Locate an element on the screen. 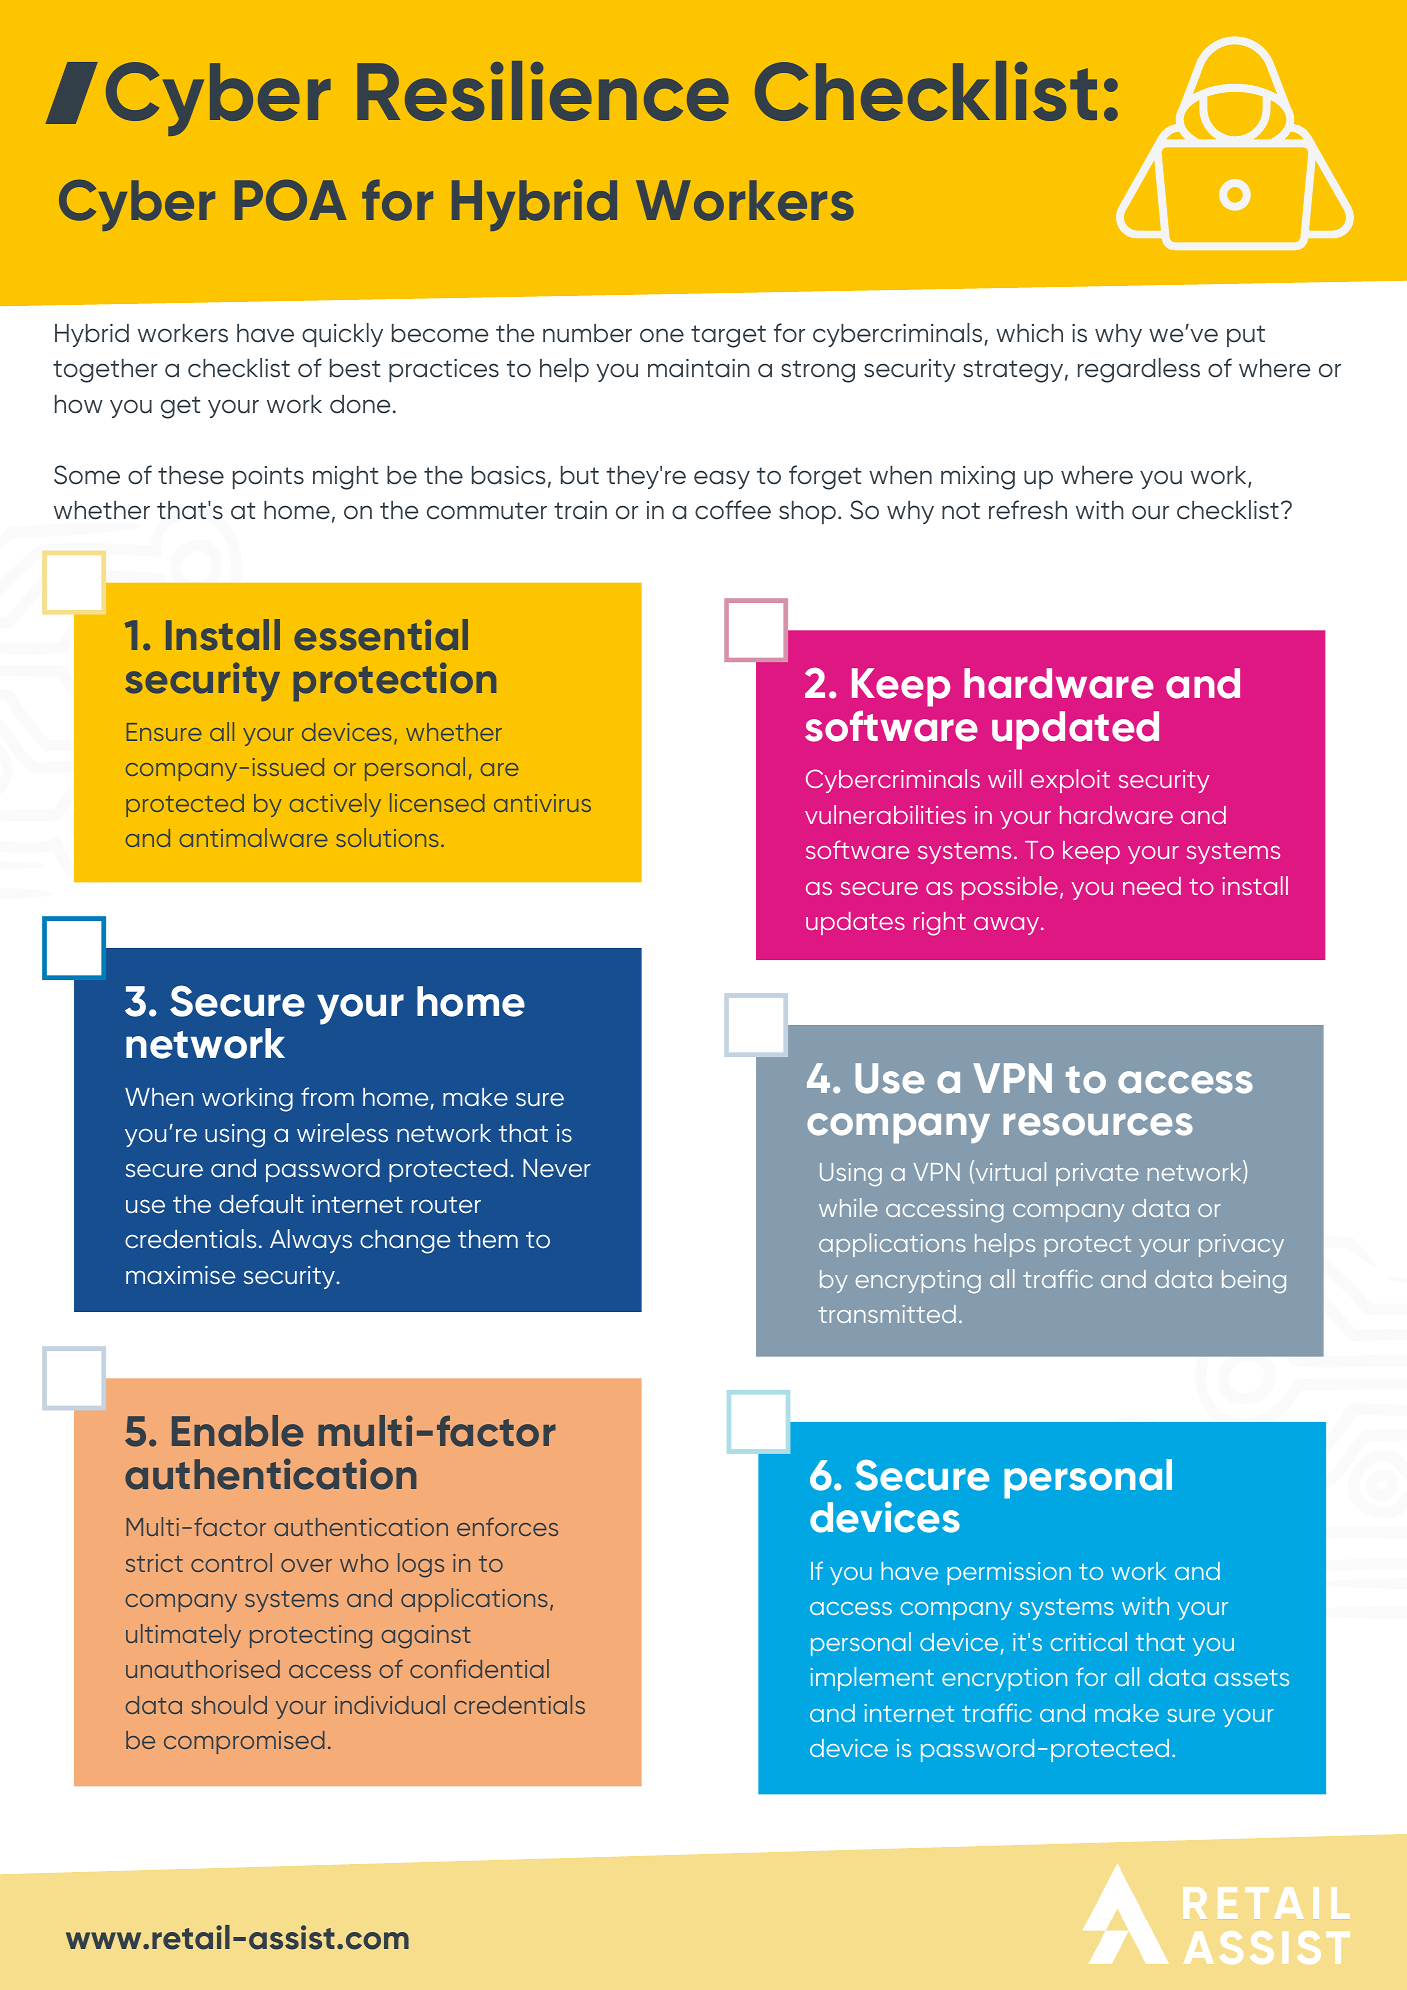 Image resolution: width=1407 pixels, height=1990 pixels. default is located at coordinates (261, 1204).
